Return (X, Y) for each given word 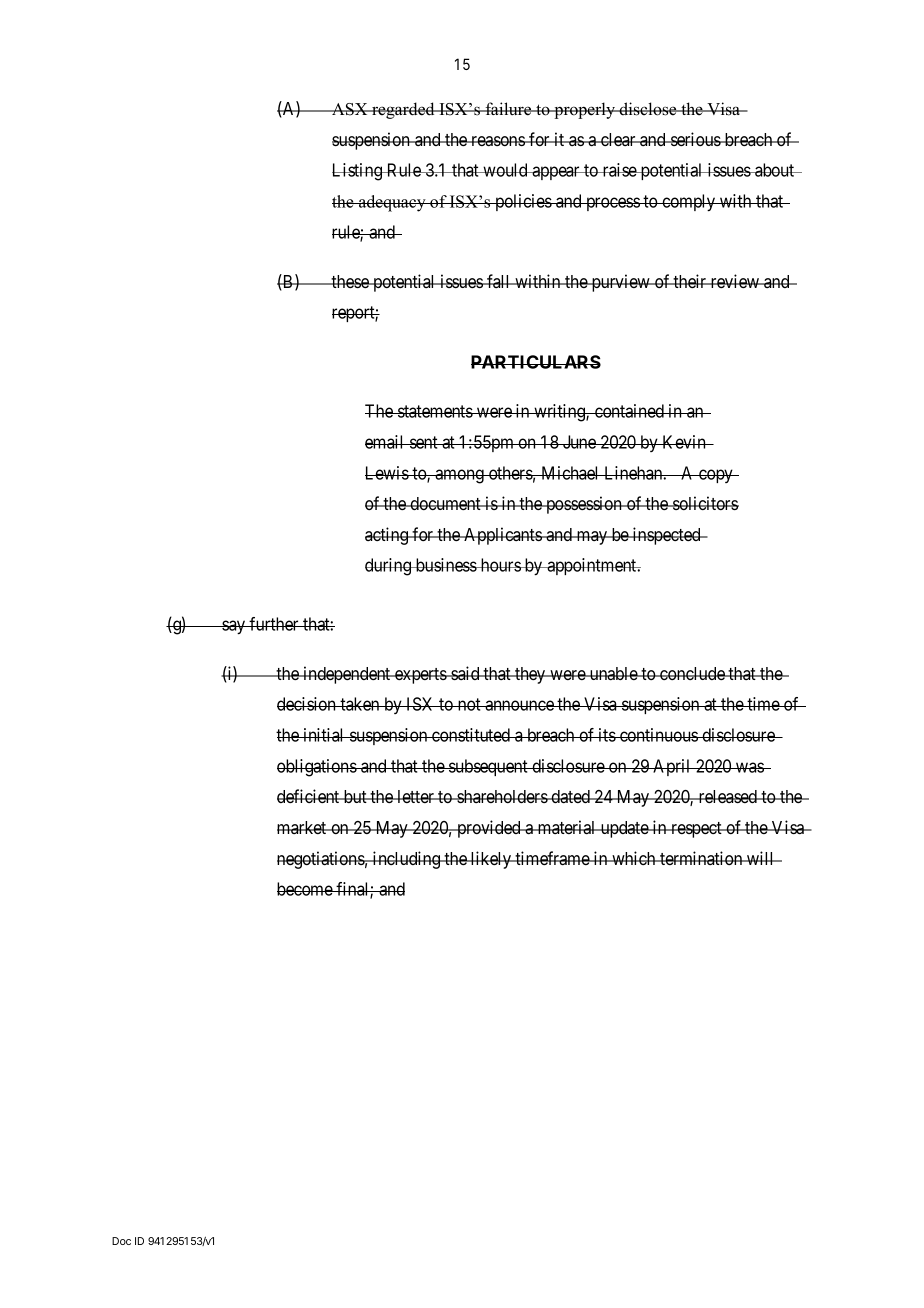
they (530, 675)
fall (499, 281)
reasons (498, 141)
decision (308, 704)
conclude (692, 673)
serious (695, 139)
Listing (358, 172)
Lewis (387, 473)
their (690, 281)
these (350, 281)
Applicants (503, 536)
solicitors (705, 503)
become (305, 889)
